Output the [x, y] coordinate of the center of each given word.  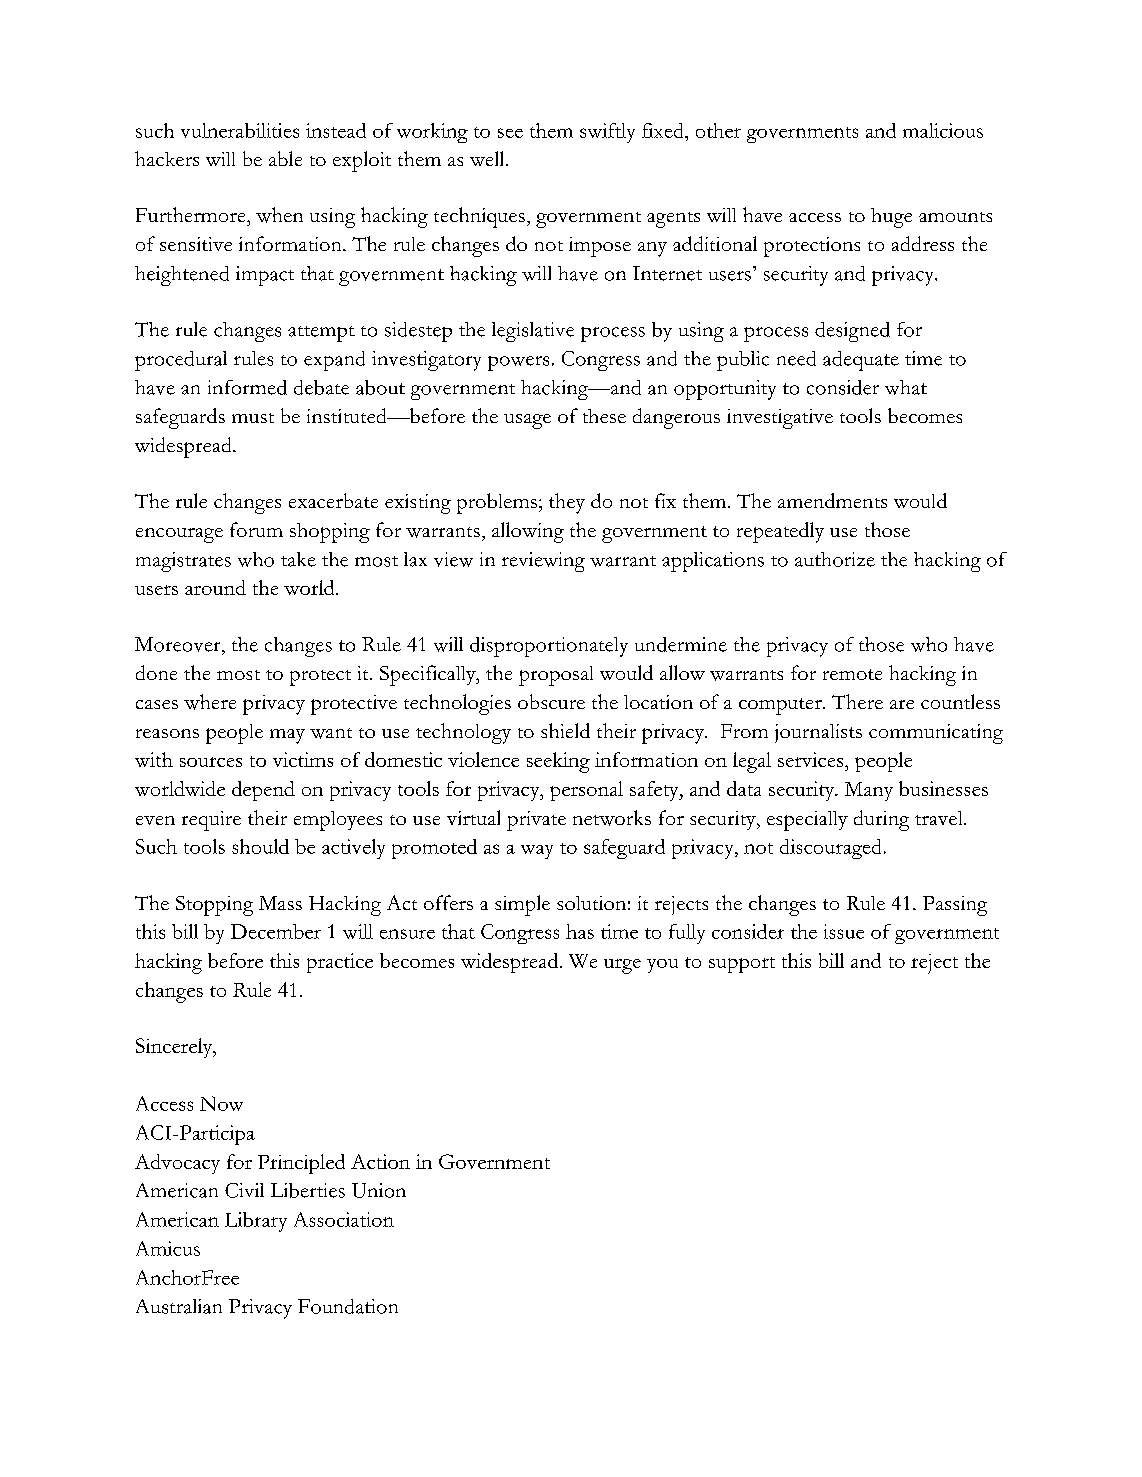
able [285, 158]
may [287, 736]
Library [256, 1222]
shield [565, 730]
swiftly [607, 133]
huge [891, 218]
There [857, 701]
